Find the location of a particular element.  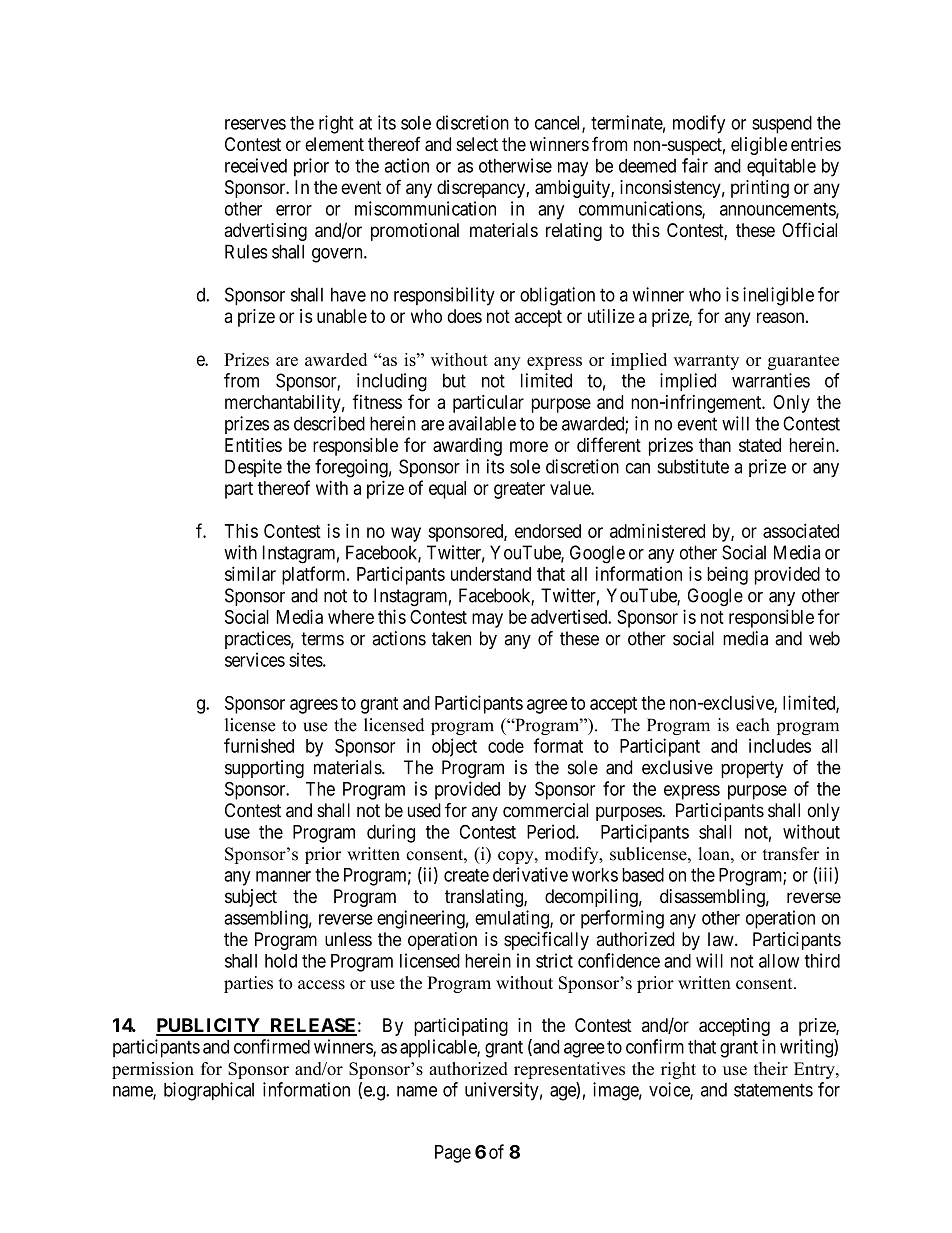

select is located at coordinates (477, 144).
